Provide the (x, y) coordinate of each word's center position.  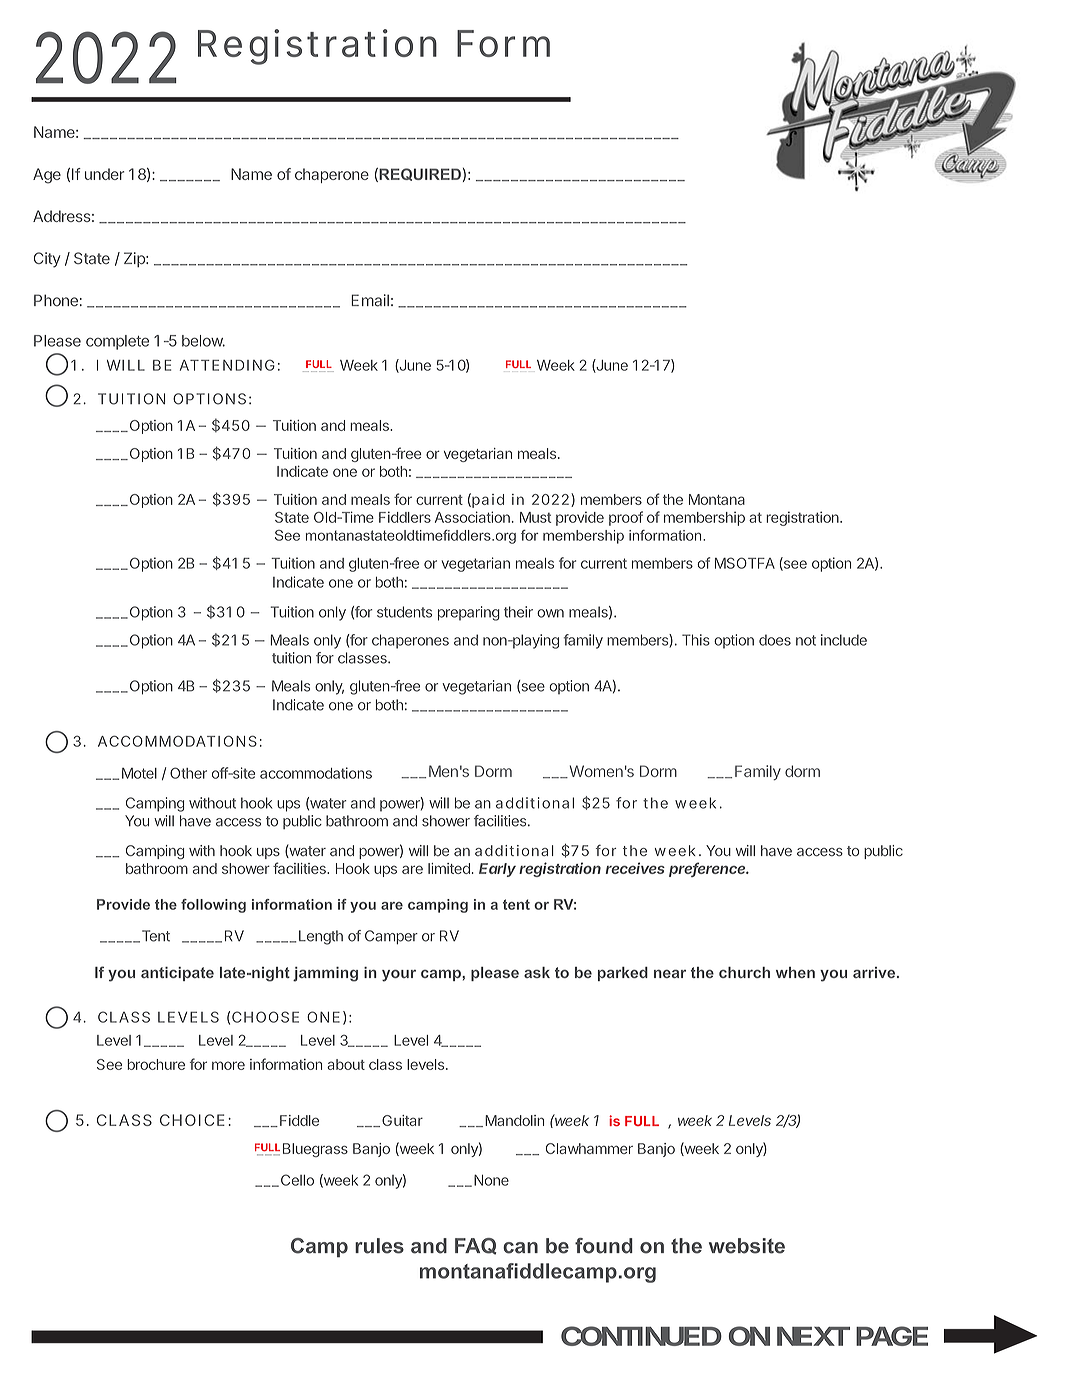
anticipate (177, 974)
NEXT (813, 1336)
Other (188, 773)
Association (472, 517)
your (399, 976)
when (795, 972)
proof (626, 518)
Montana (717, 499)
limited (449, 868)
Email (370, 300)
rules (379, 1246)
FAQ (476, 1246)
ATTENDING (227, 365)
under (104, 174)
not (806, 640)
